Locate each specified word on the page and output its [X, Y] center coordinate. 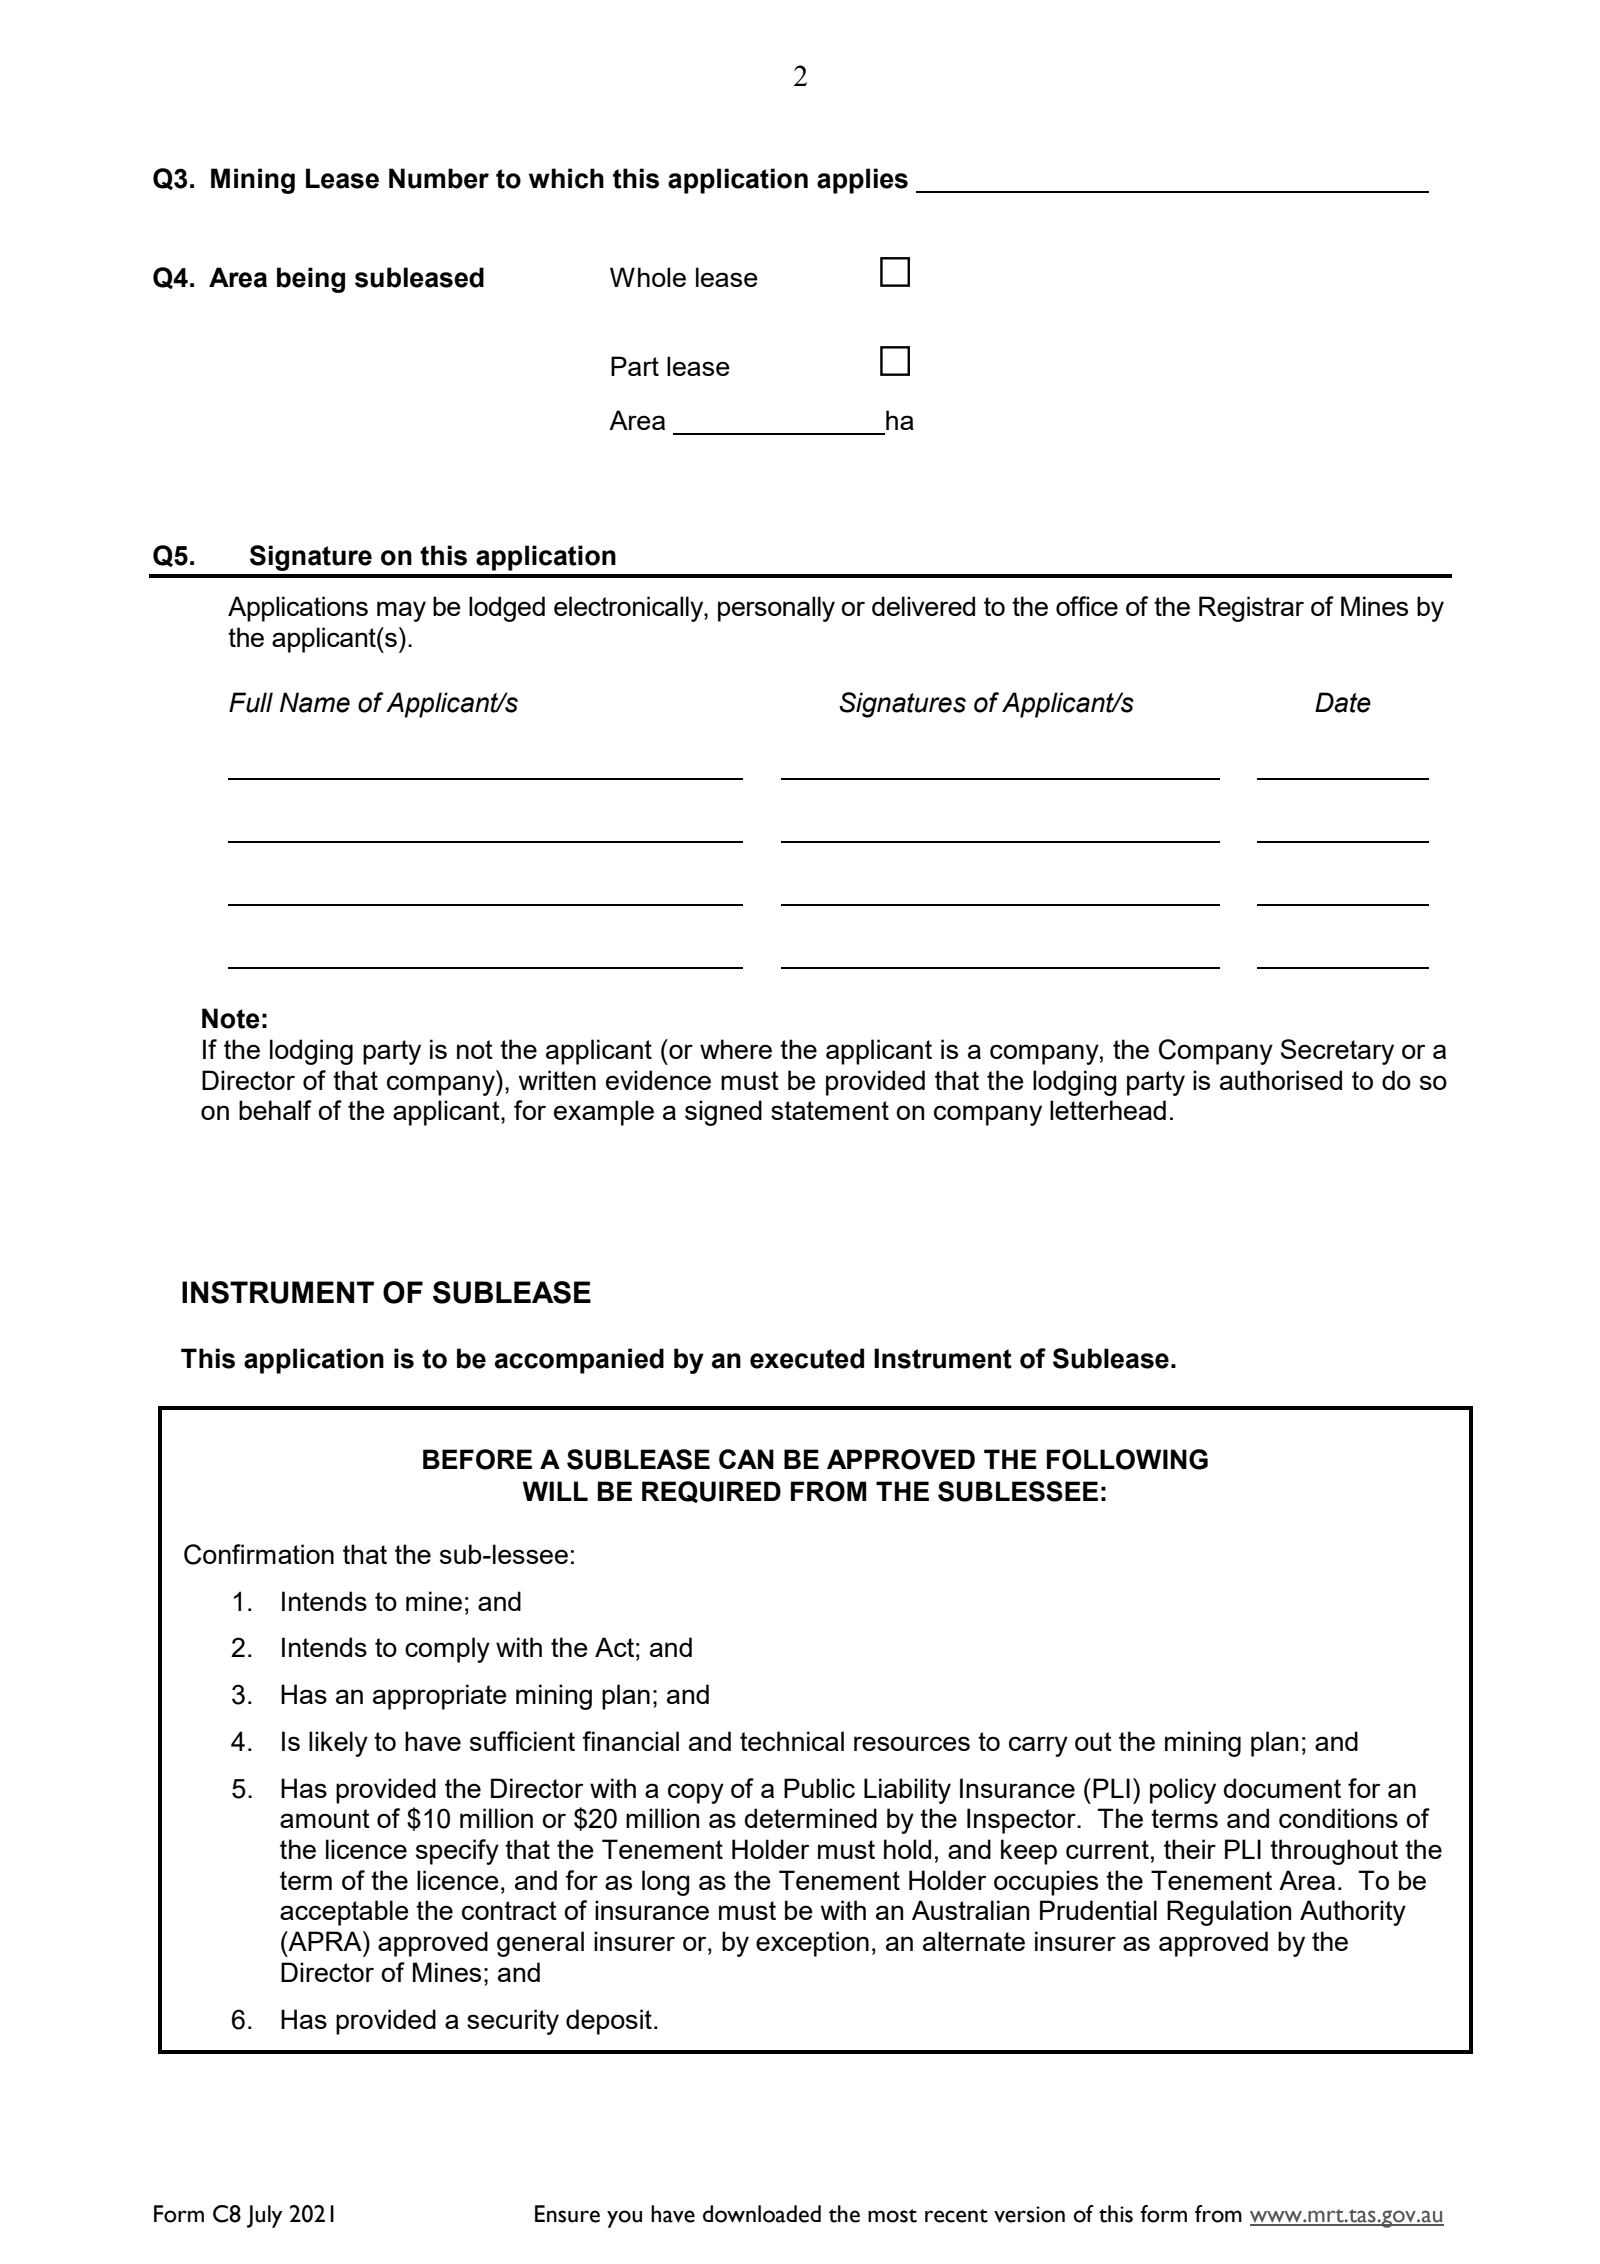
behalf [275, 1110]
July [264, 2216]
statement [830, 1110]
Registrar [1251, 609]
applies [862, 181]
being [311, 280]
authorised [1281, 1080]
